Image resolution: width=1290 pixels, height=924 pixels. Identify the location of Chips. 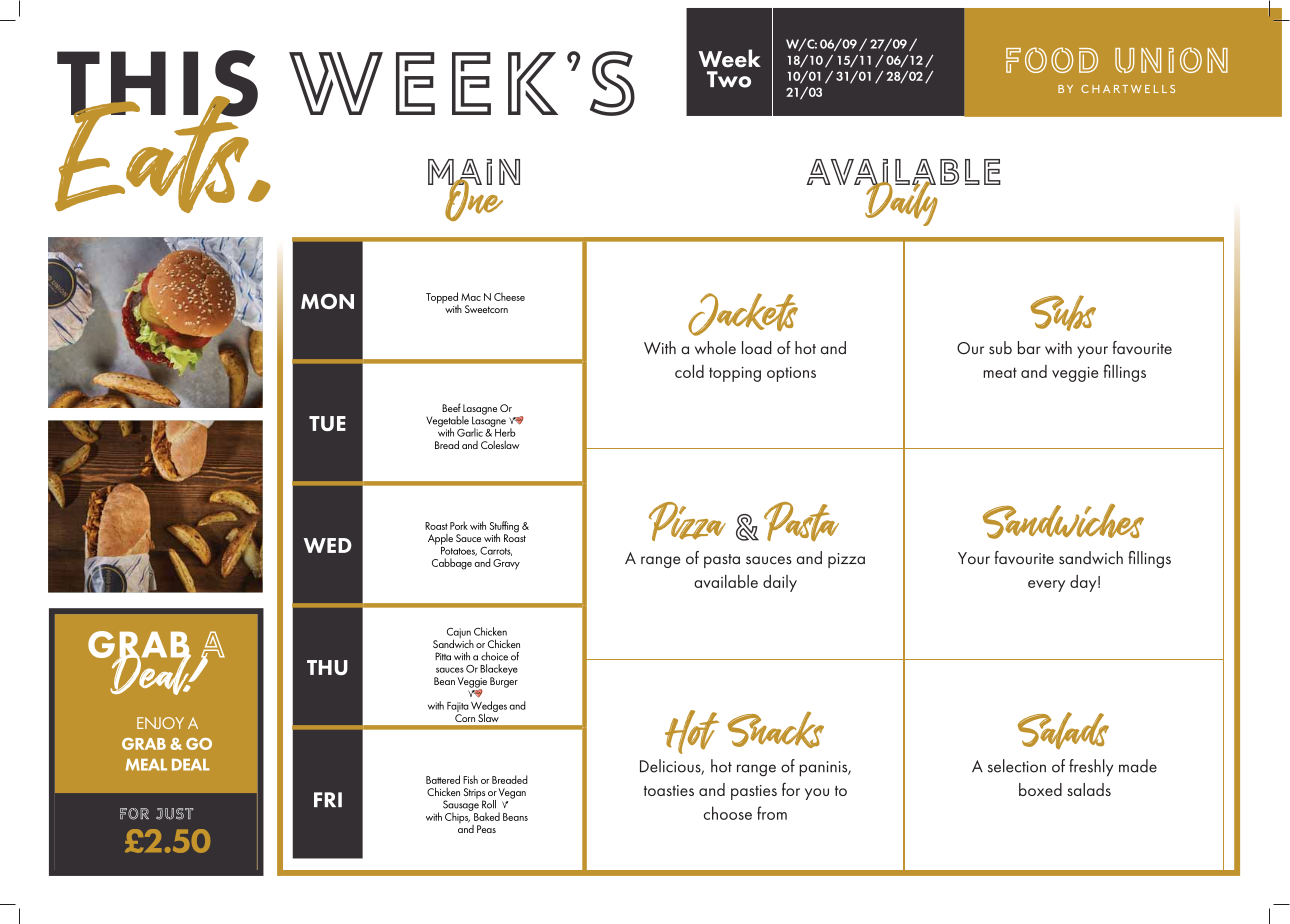
(458, 816).
